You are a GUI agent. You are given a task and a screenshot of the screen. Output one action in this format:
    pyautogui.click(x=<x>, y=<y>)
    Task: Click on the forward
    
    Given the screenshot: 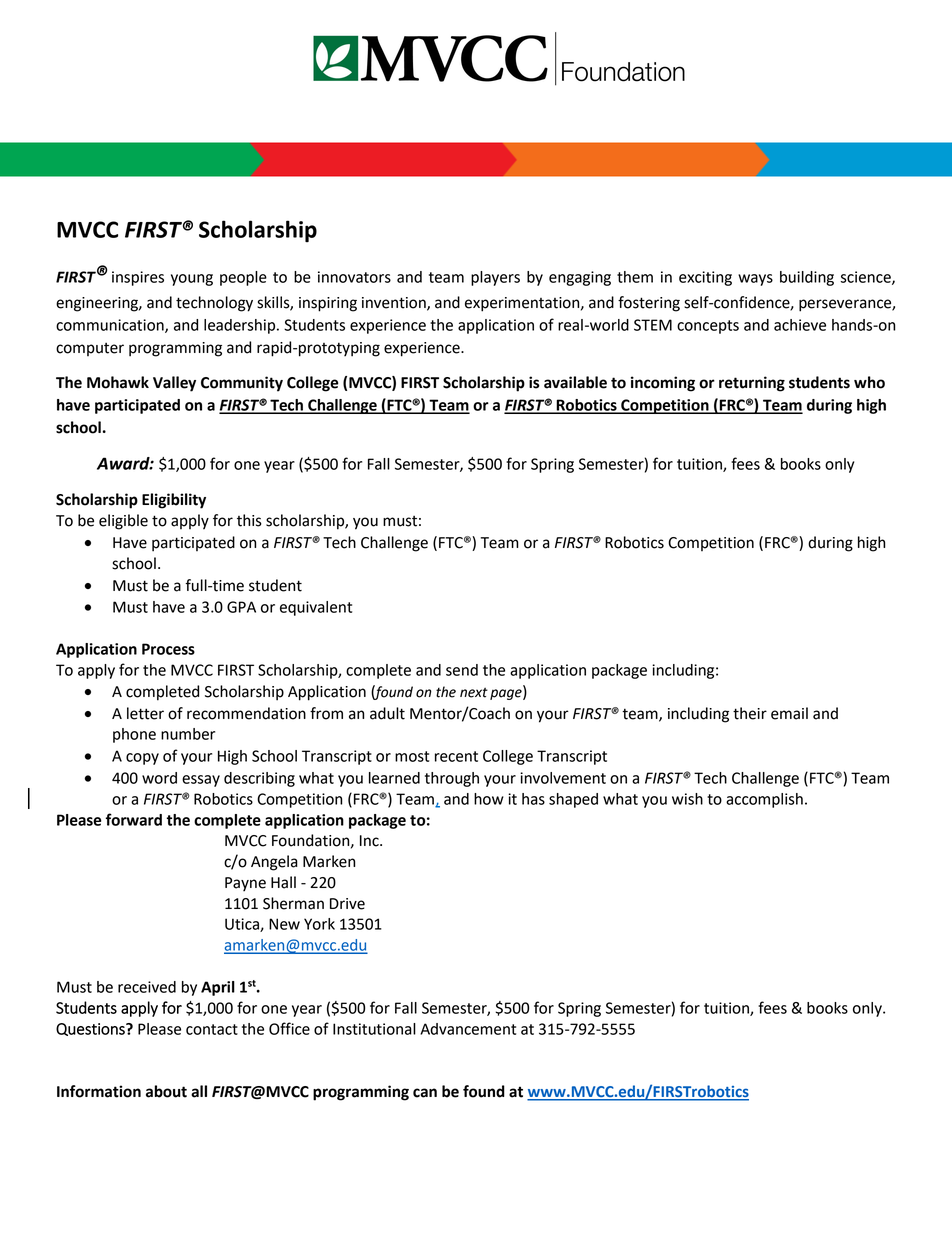 What is the action you would take?
    pyautogui.click(x=134, y=819)
